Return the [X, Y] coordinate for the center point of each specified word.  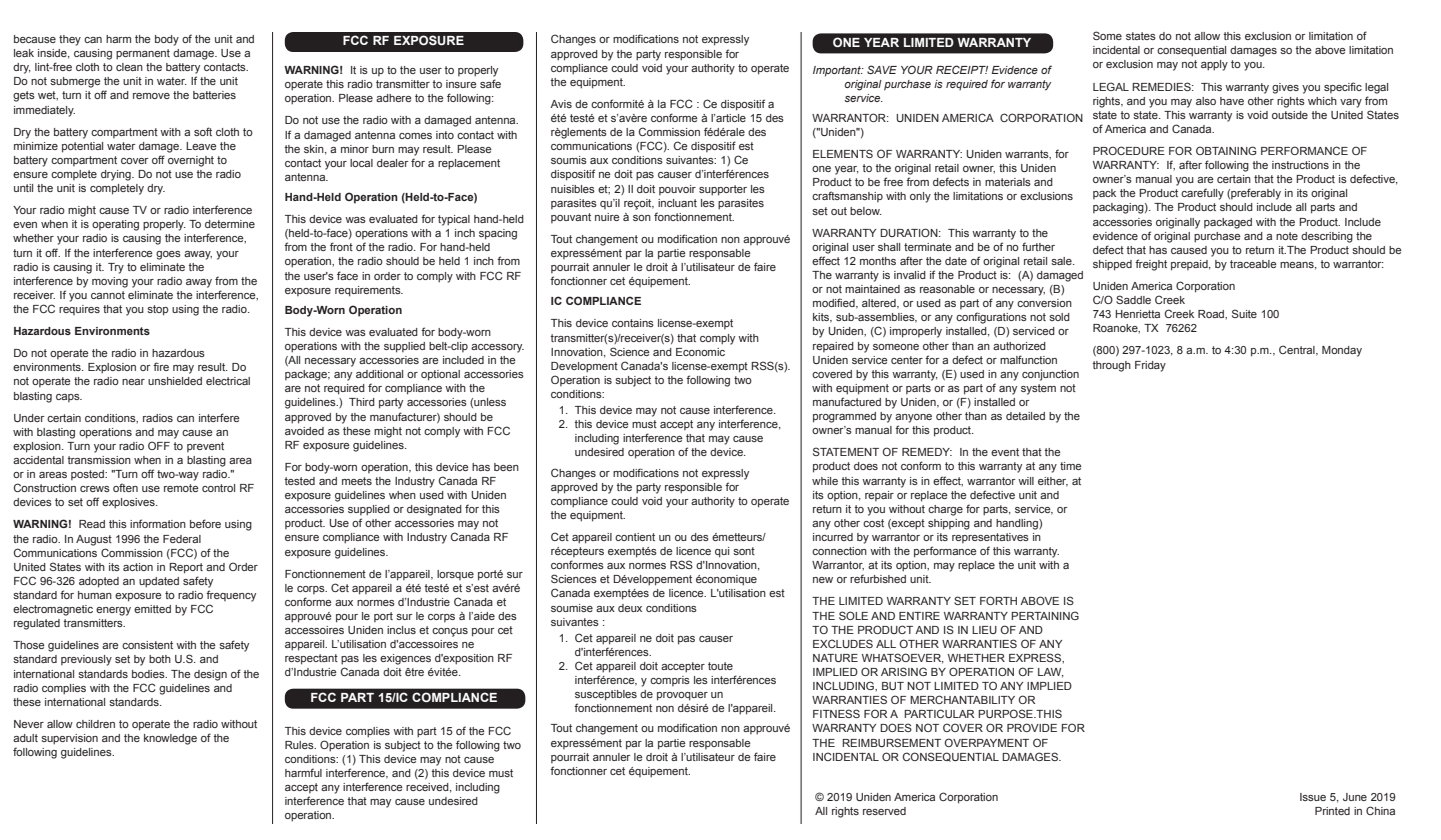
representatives [990, 538]
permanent [143, 54]
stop [158, 310]
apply [1214, 65]
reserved [884, 811]
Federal [182, 539]
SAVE [882, 69]
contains [633, 323]
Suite [1244, 313]
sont [744, 551]
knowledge [170, 739]
